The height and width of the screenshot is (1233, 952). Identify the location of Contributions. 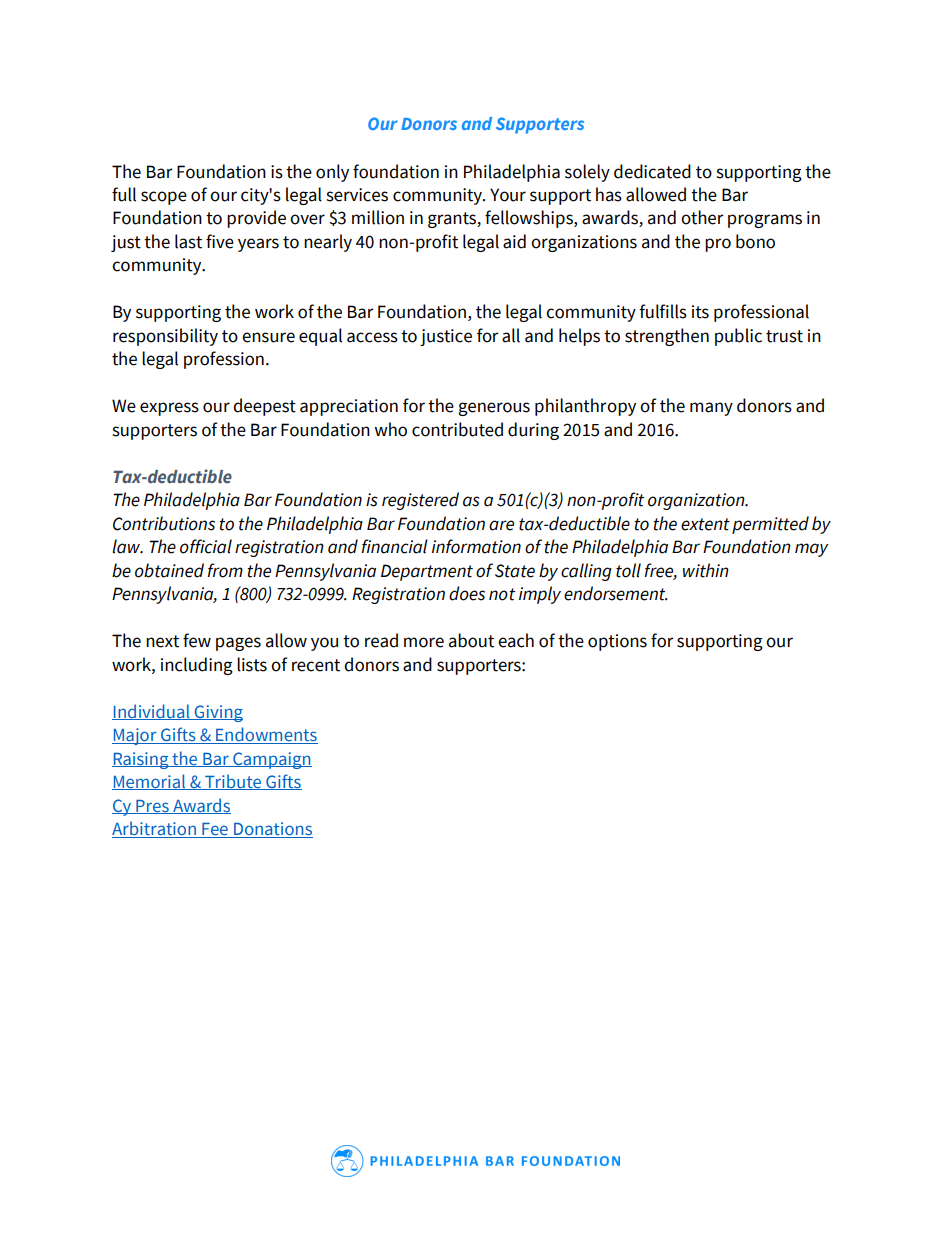
(164, 523).
